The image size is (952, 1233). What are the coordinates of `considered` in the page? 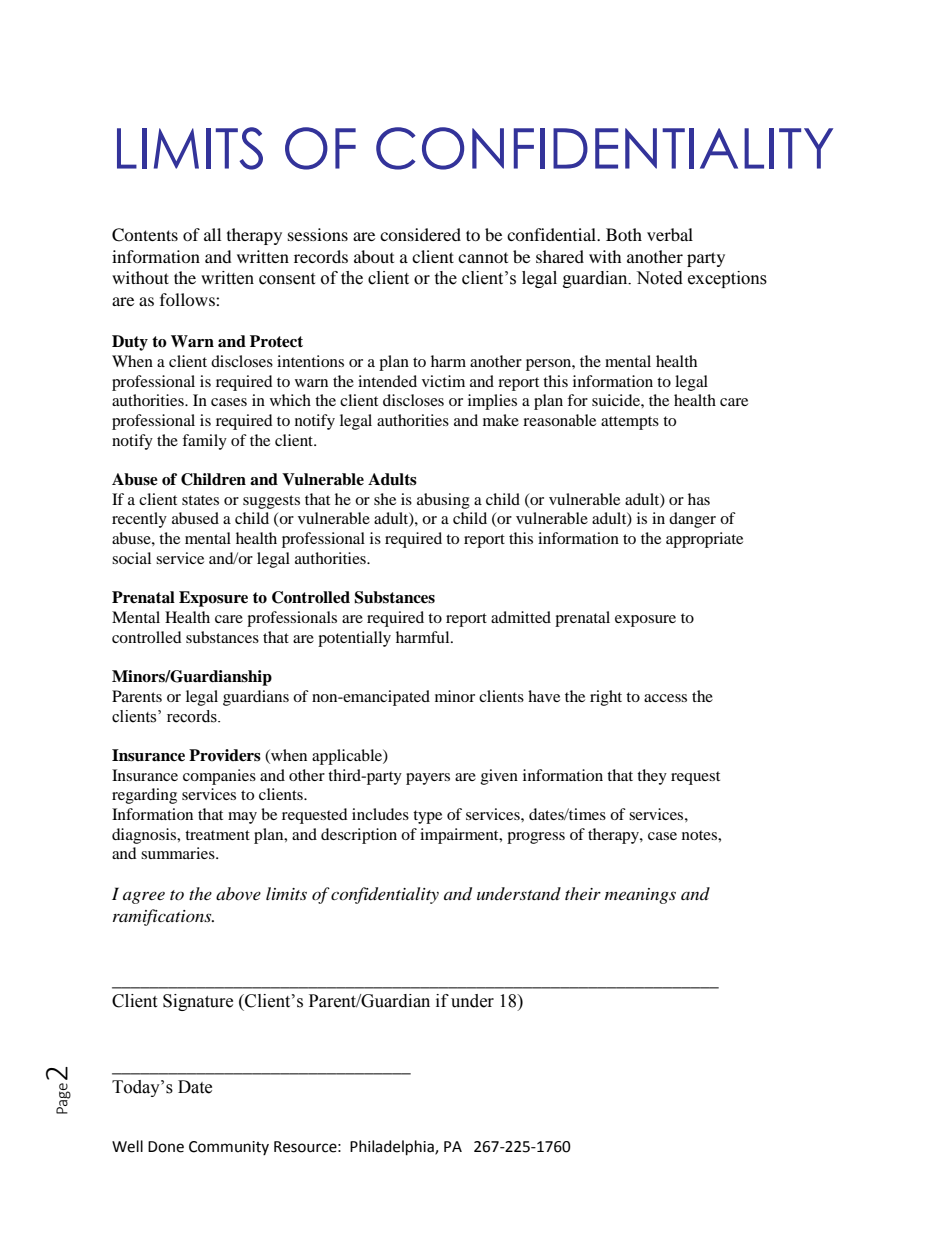 It's located at (420, 234).
